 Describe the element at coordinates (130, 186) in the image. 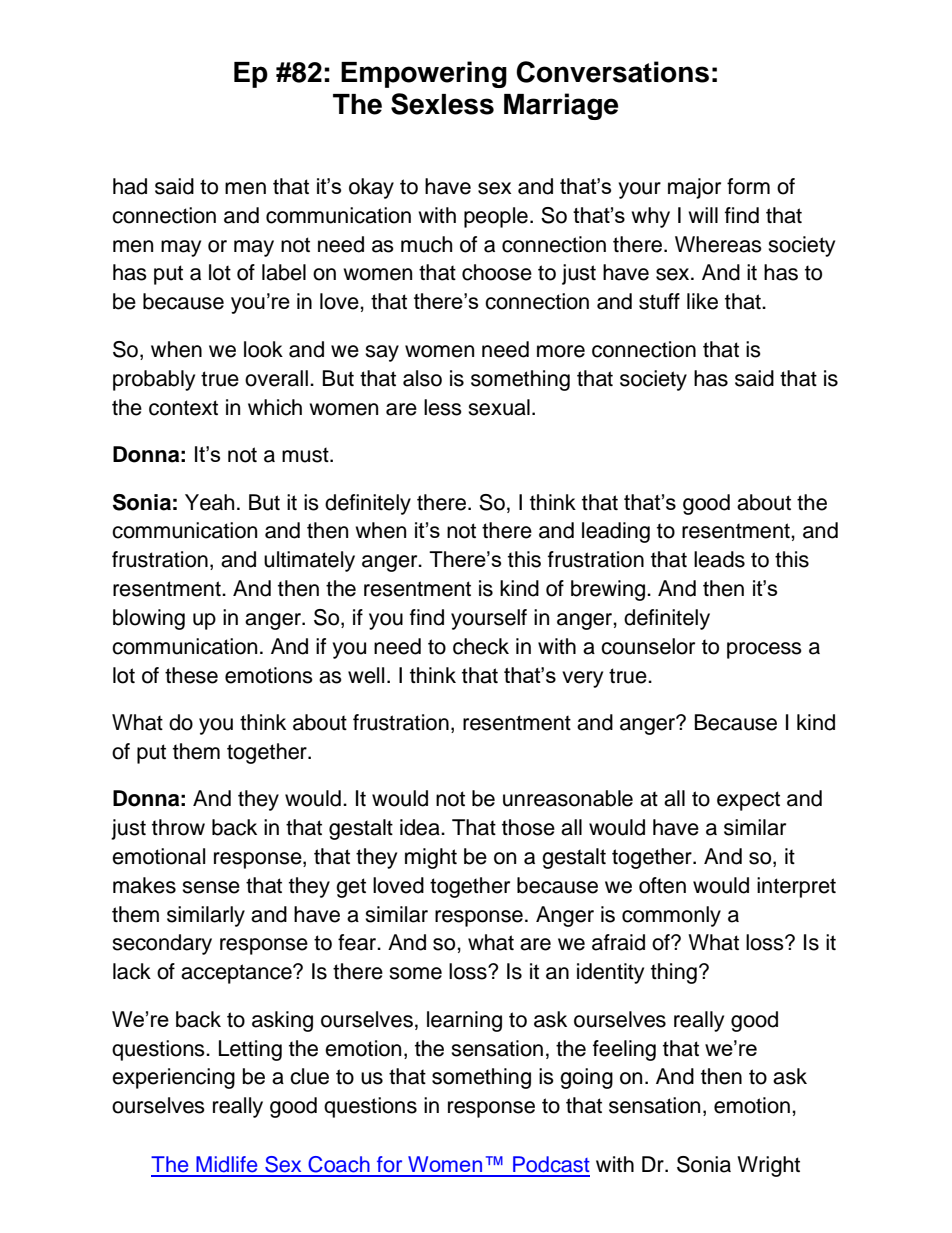

I see `had` at that location.
